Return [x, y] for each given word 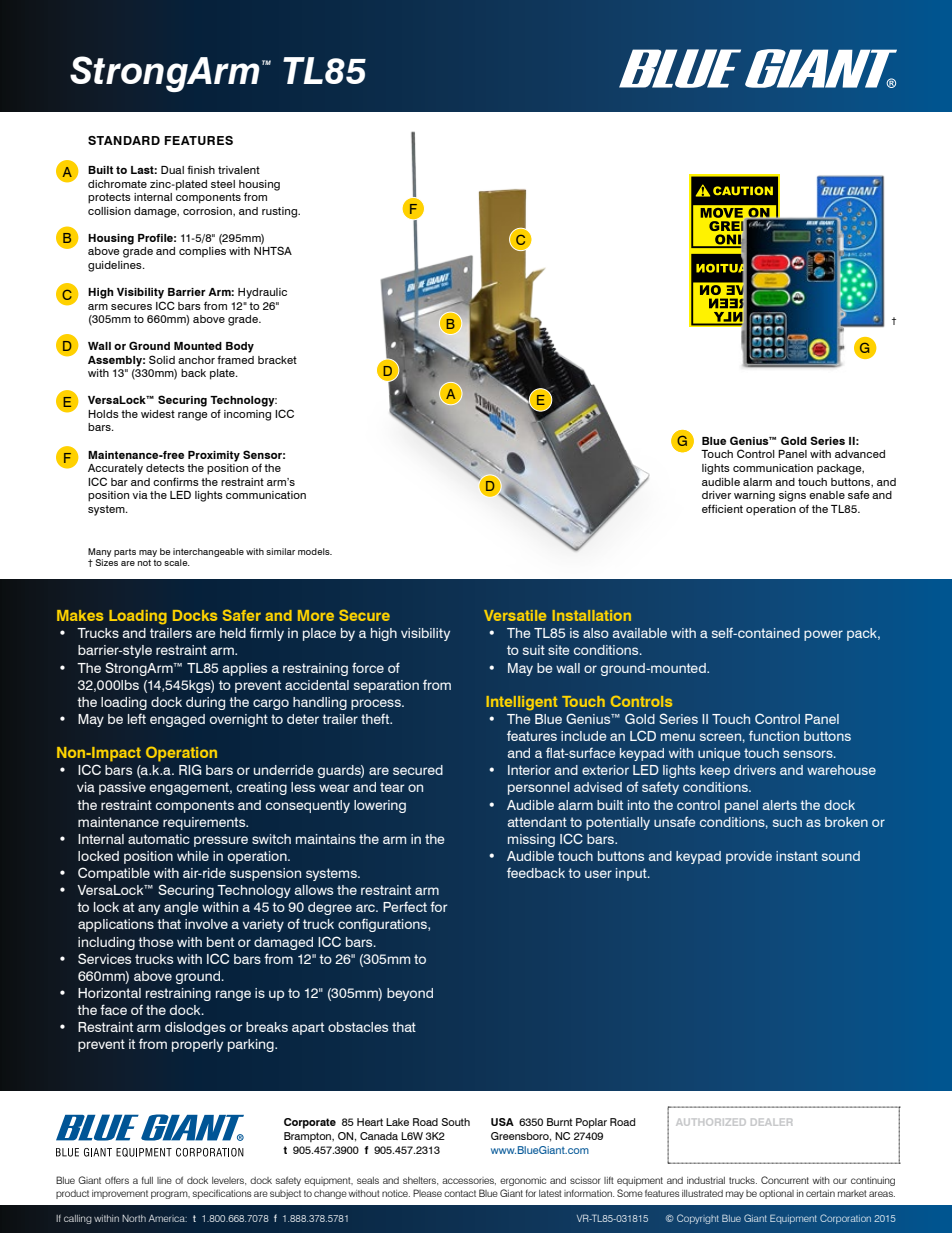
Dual [172, 170]
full [147, 1180]
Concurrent [785, 1180]
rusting [280, 212]
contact [460, 1193]
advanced [860, 454]
